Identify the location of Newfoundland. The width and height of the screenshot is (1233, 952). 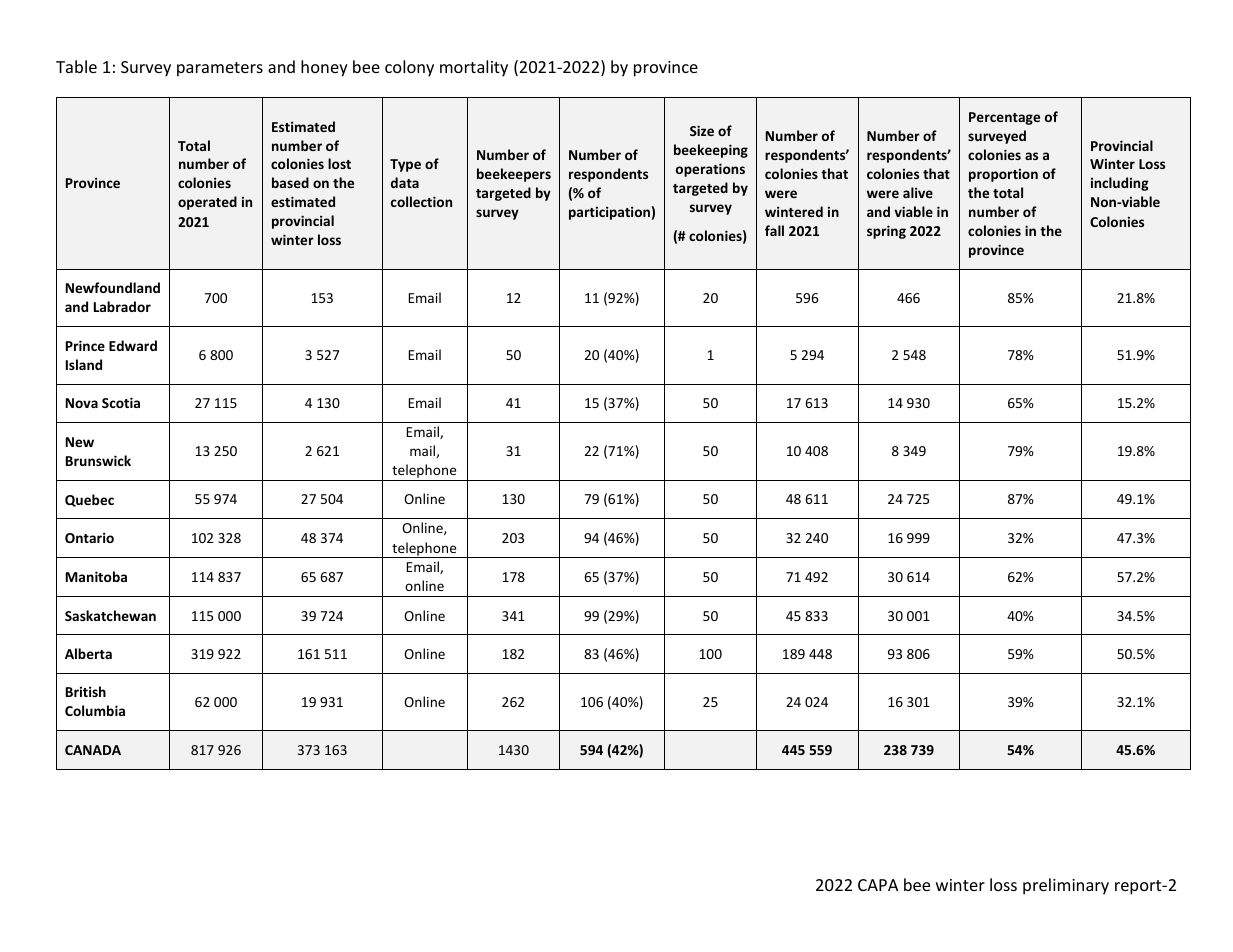
(113, 287).
